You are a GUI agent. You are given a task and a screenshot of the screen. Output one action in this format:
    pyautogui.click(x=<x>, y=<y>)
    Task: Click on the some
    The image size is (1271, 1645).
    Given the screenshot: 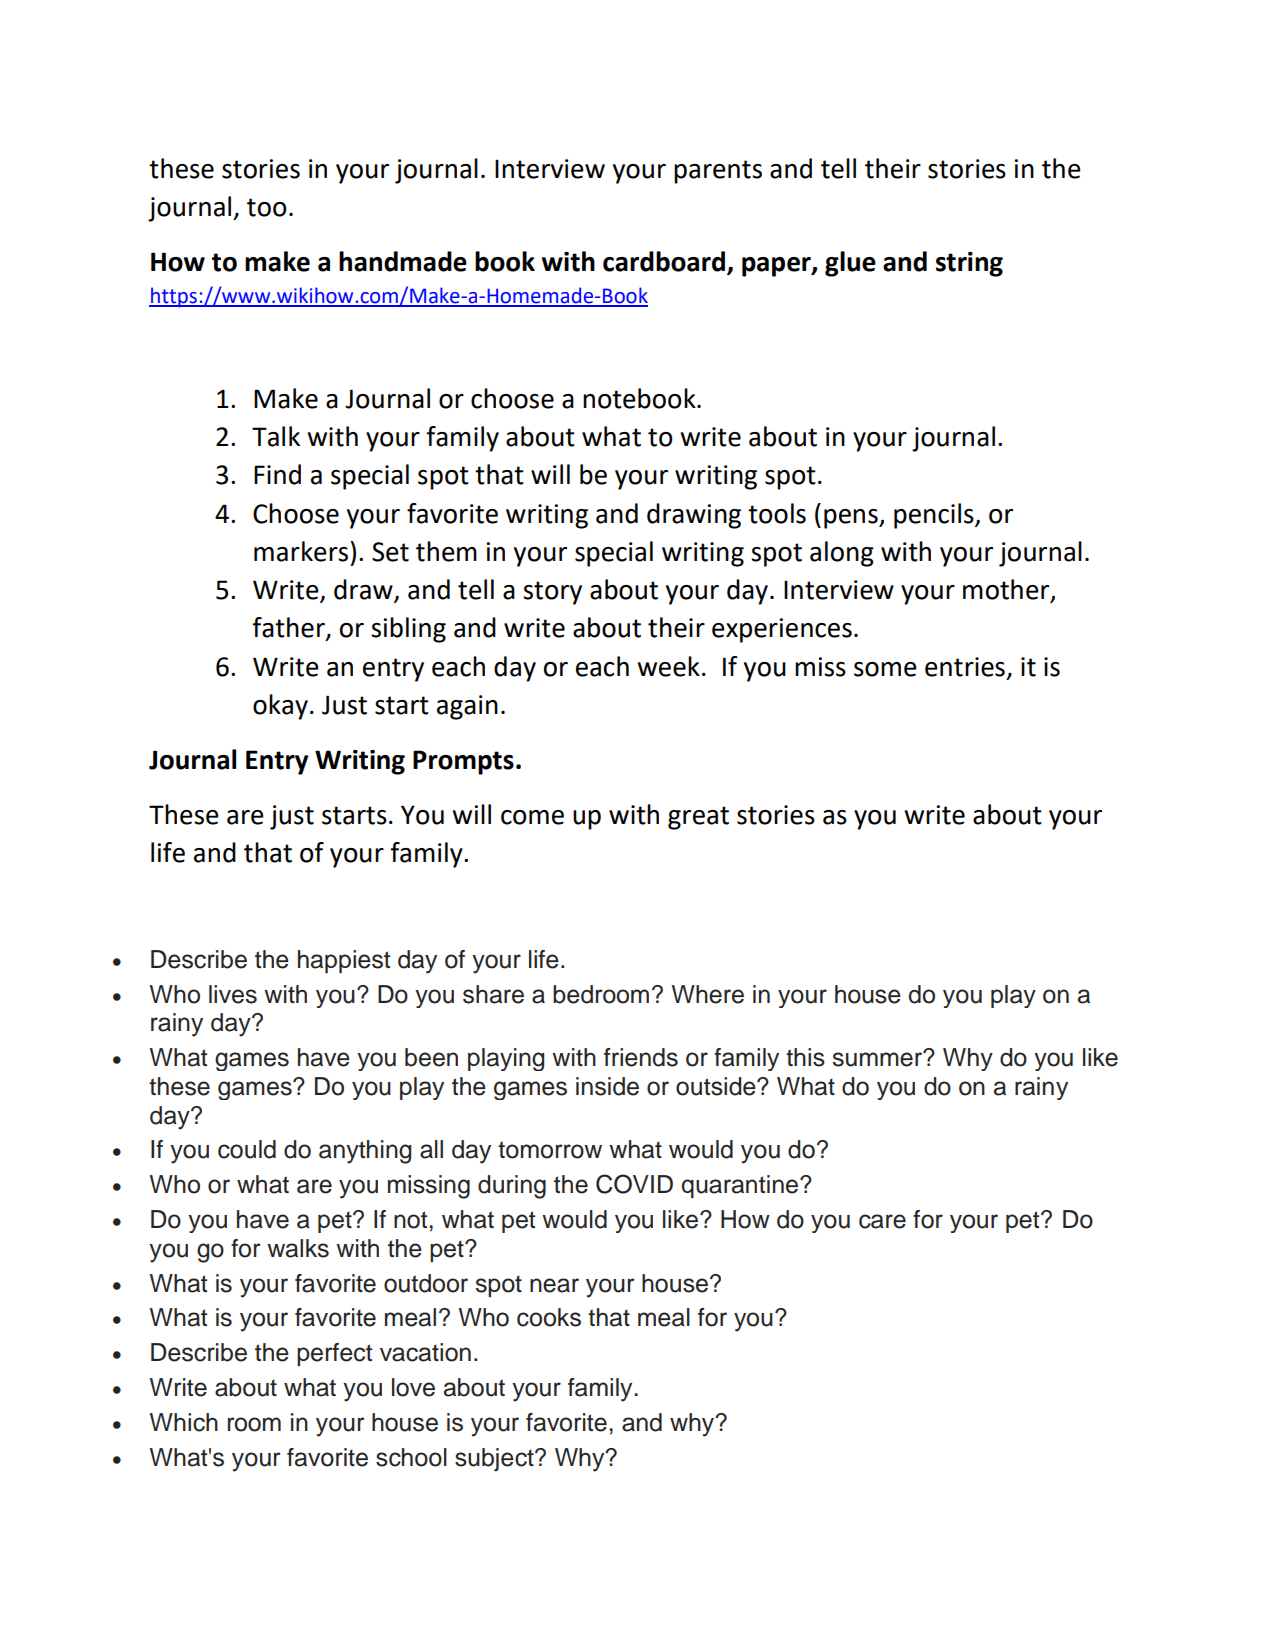 What is the action you would take?
    pyautogui.click(x=885, y=669)
